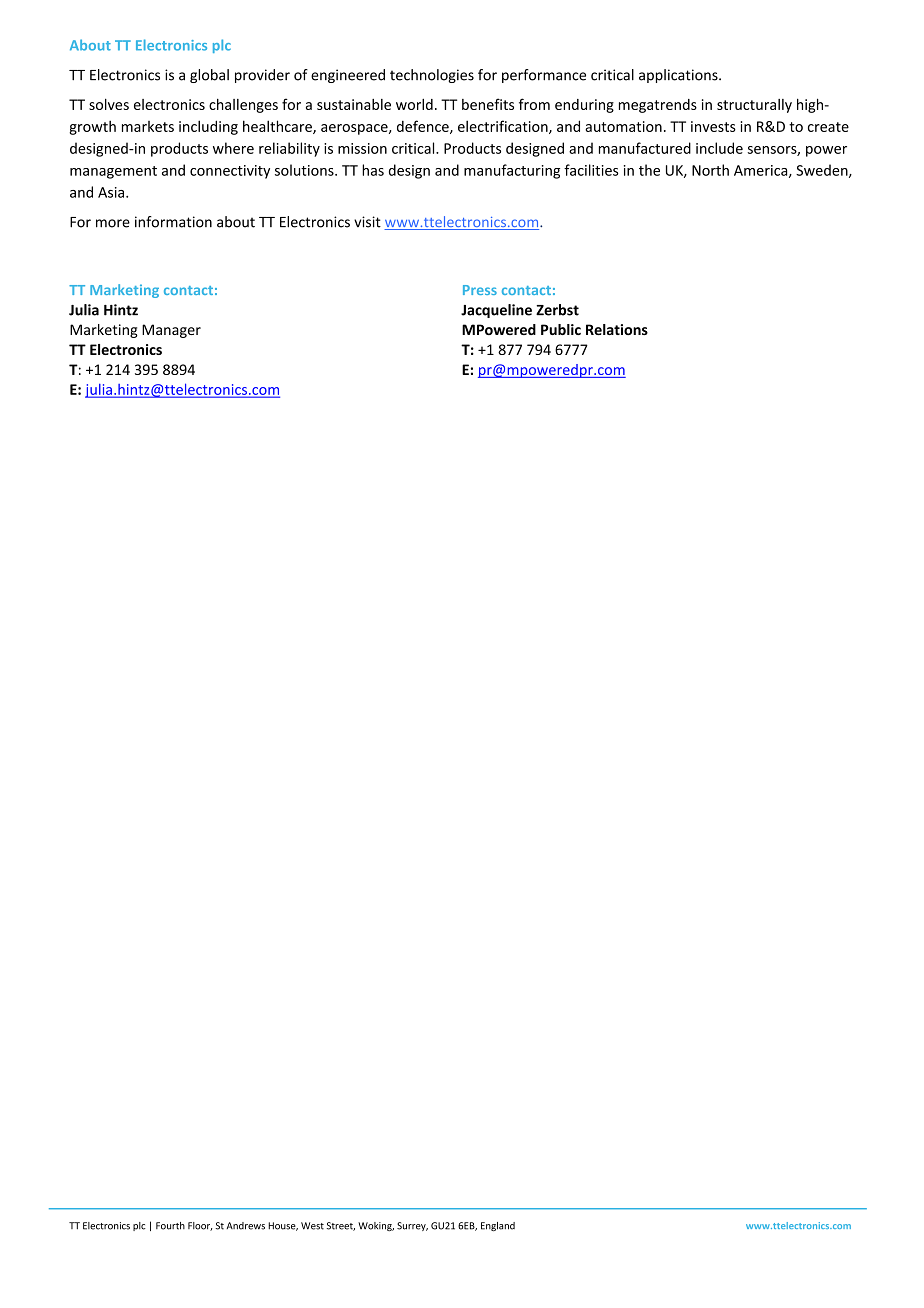 This screenshot has height=1308, width=924. I want to click on Fourth, so click(170, 1226).
